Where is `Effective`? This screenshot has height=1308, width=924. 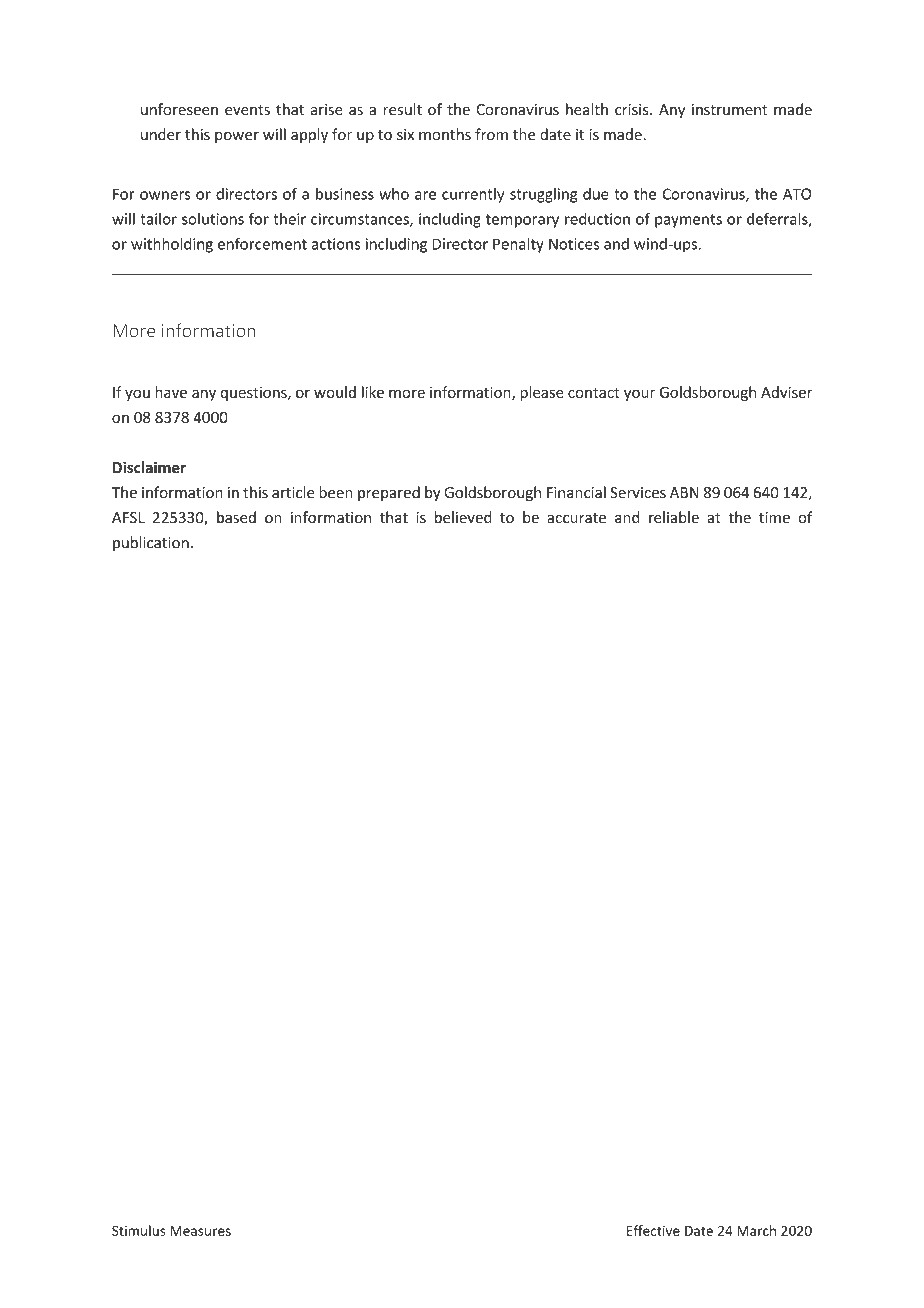
Effective is located at coordinates (653, 1230).
